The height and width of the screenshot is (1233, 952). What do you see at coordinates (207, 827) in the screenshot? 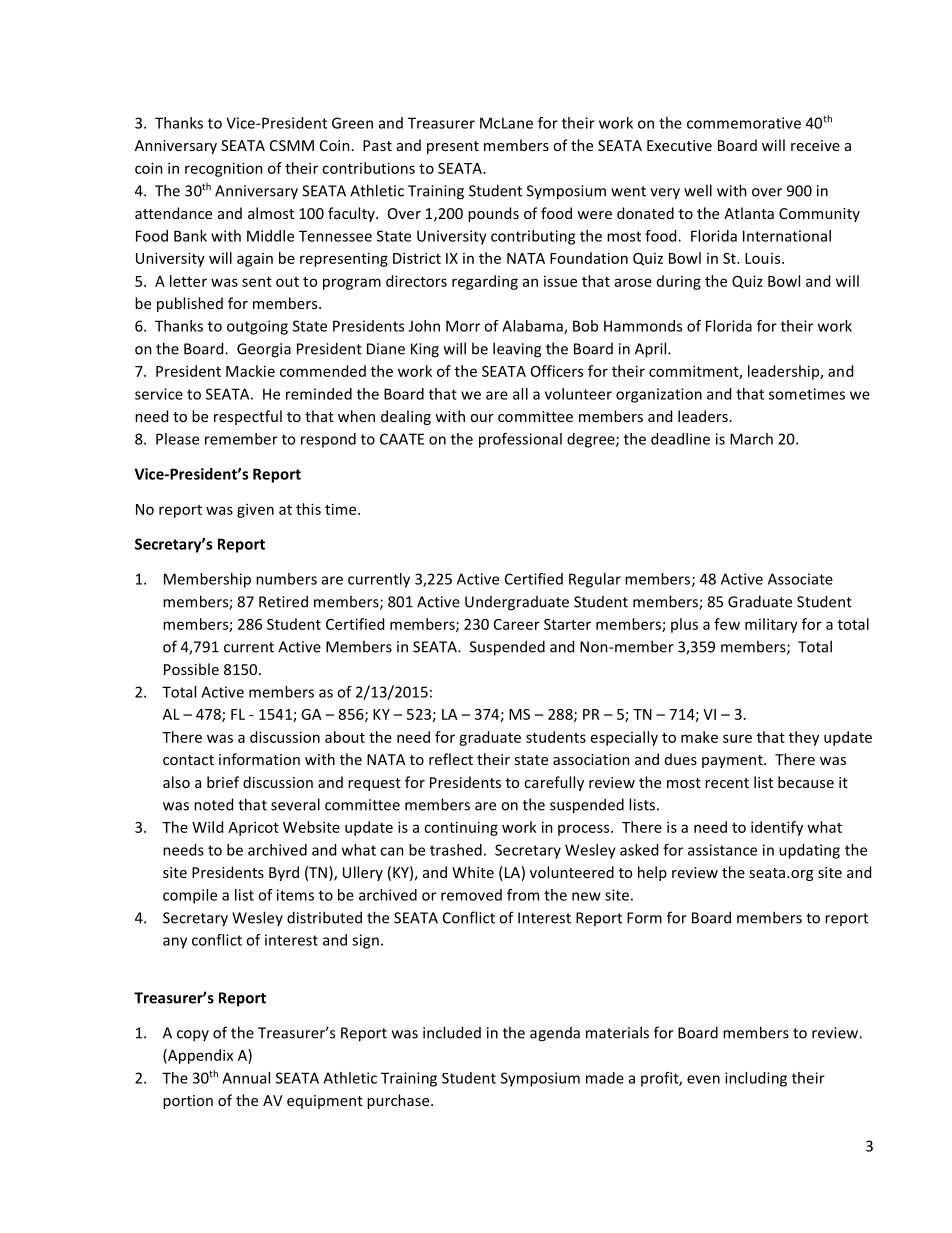
I see `Wild` at bounding box center [207, 827].
